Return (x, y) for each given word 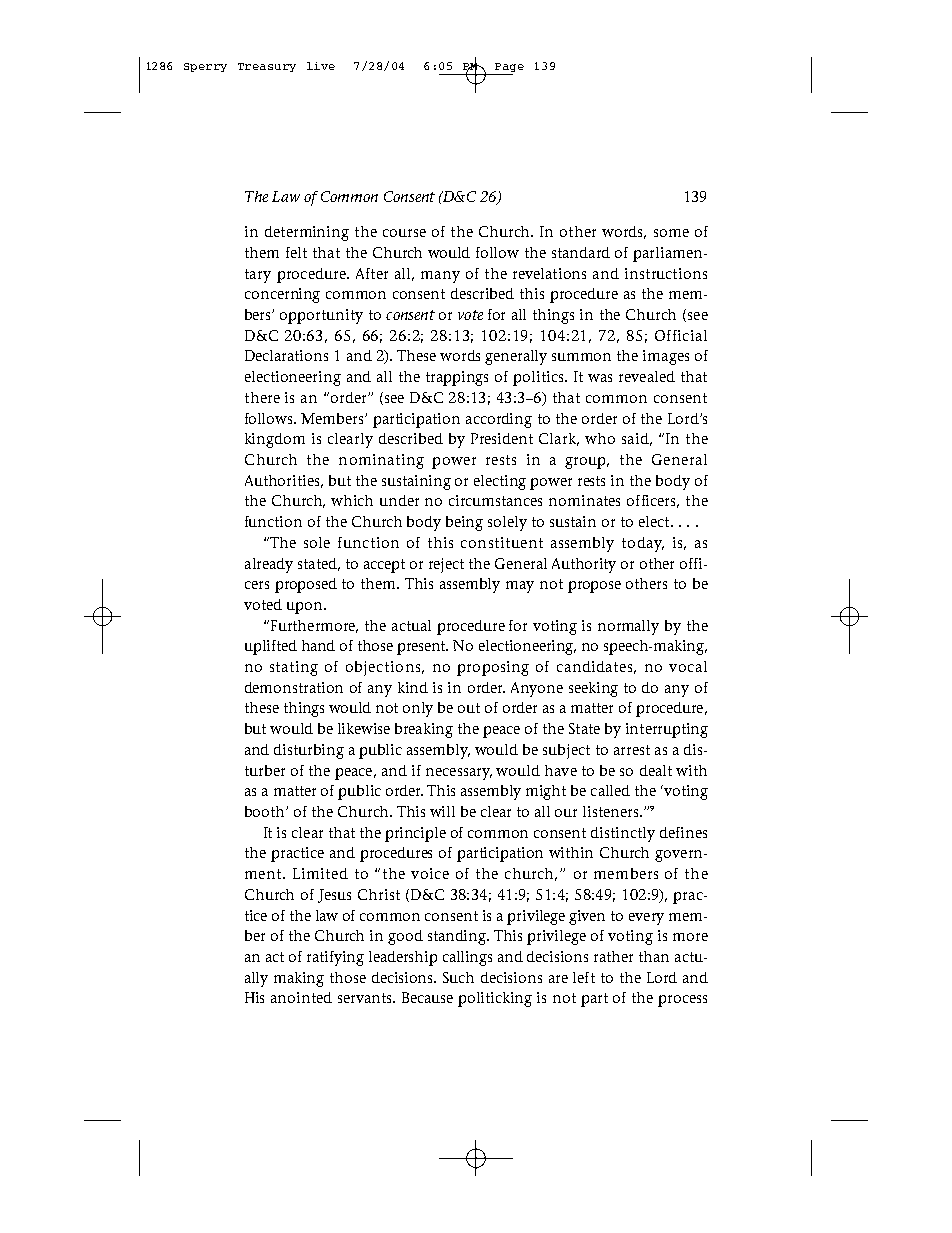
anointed (301, 997)
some (671, 233)
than (654, 956)
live (321, 66)
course (404, 233)
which (352, 500)
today (643, 544)
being (464, 523)
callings (467, 958)
